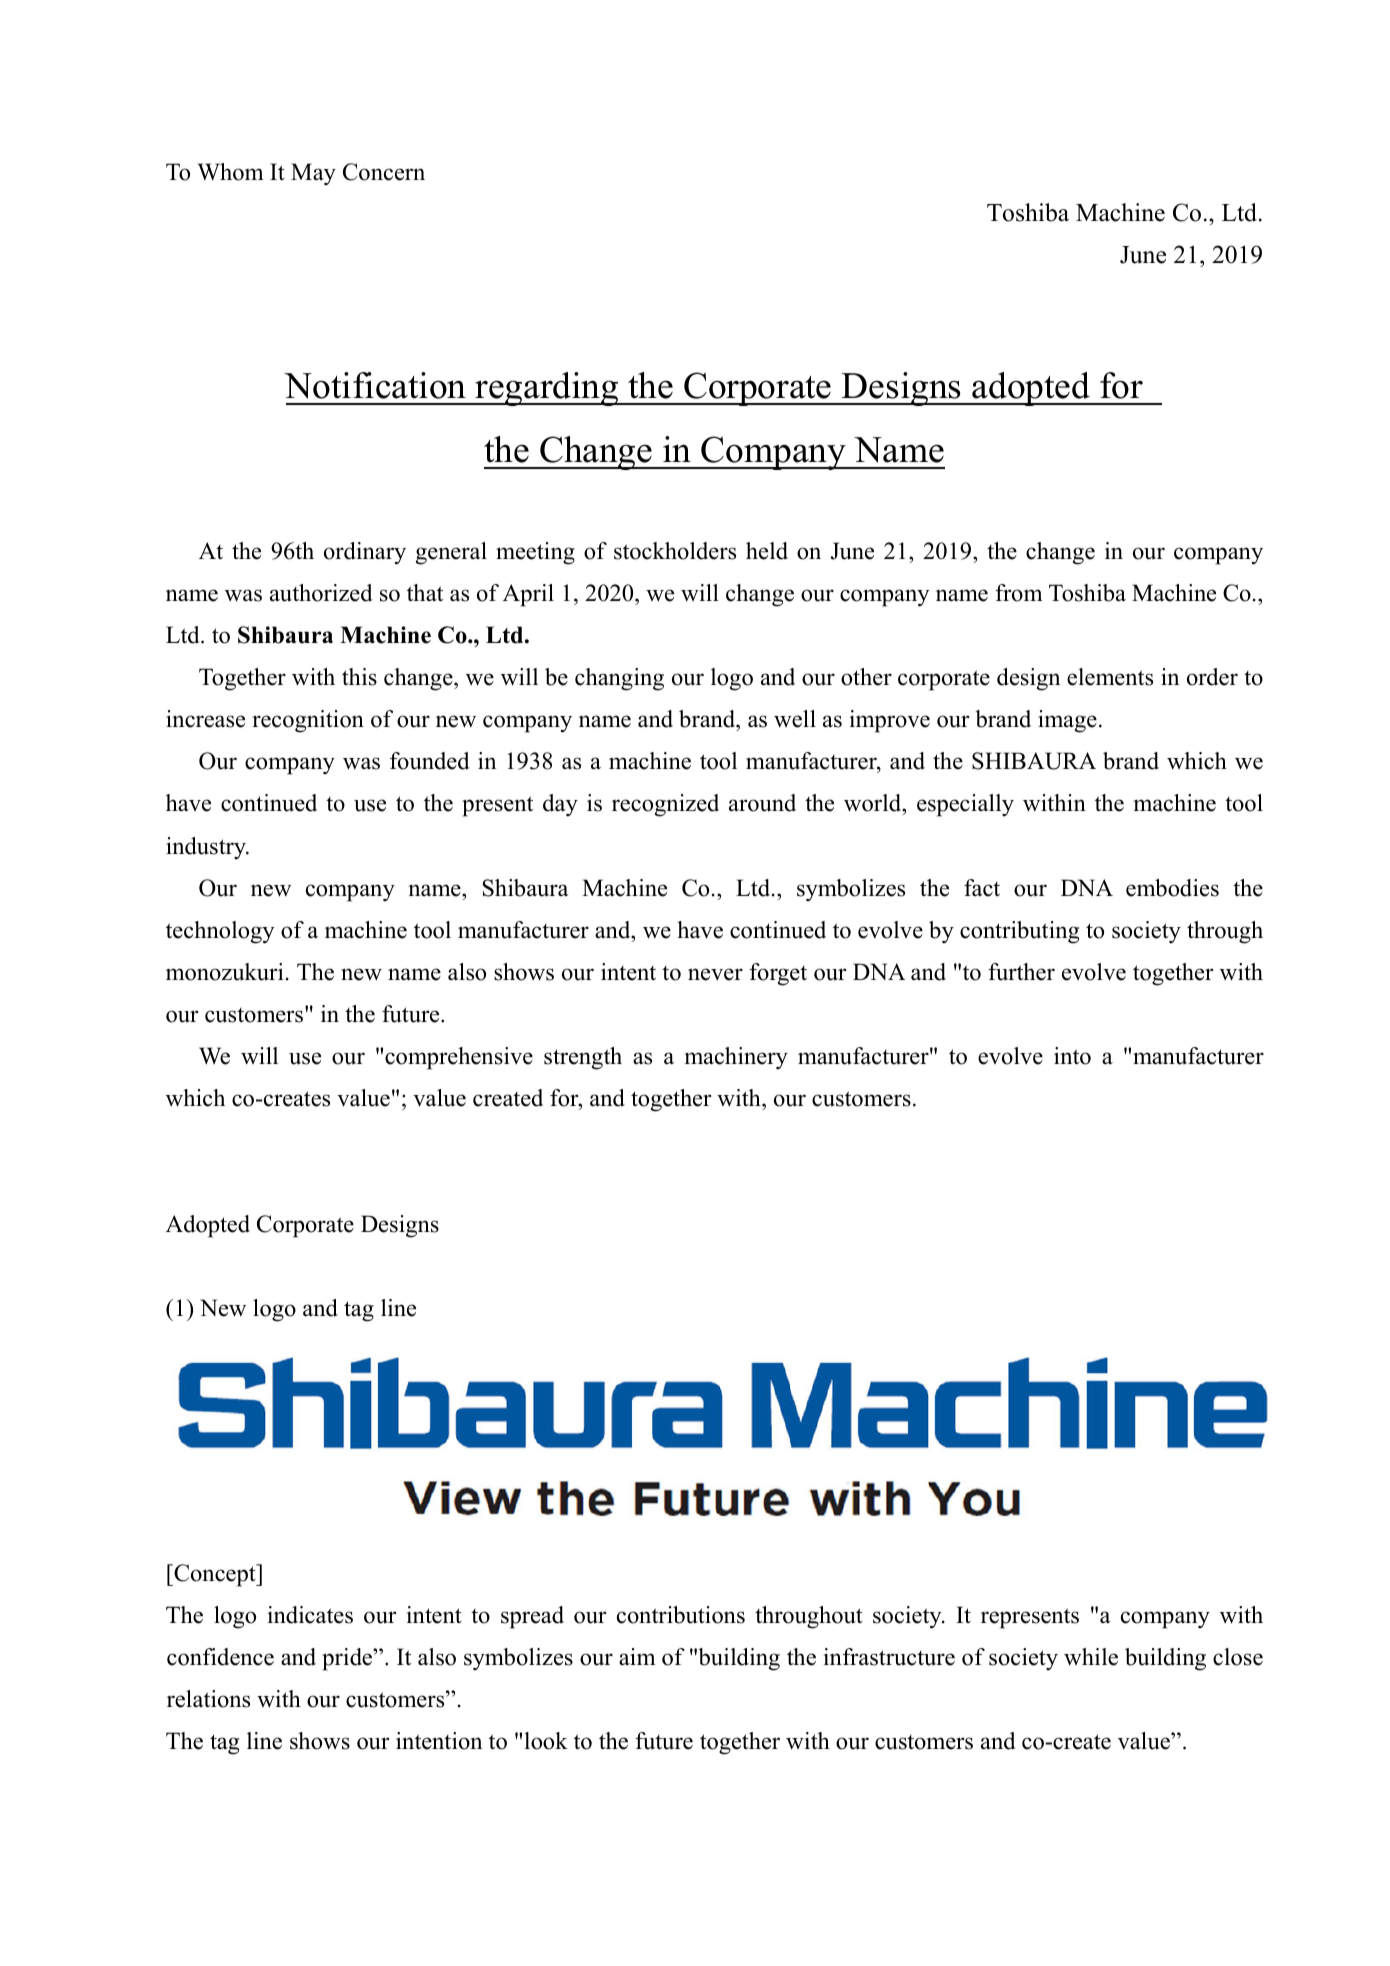  I want to click on into, so click(1072, 1056).
